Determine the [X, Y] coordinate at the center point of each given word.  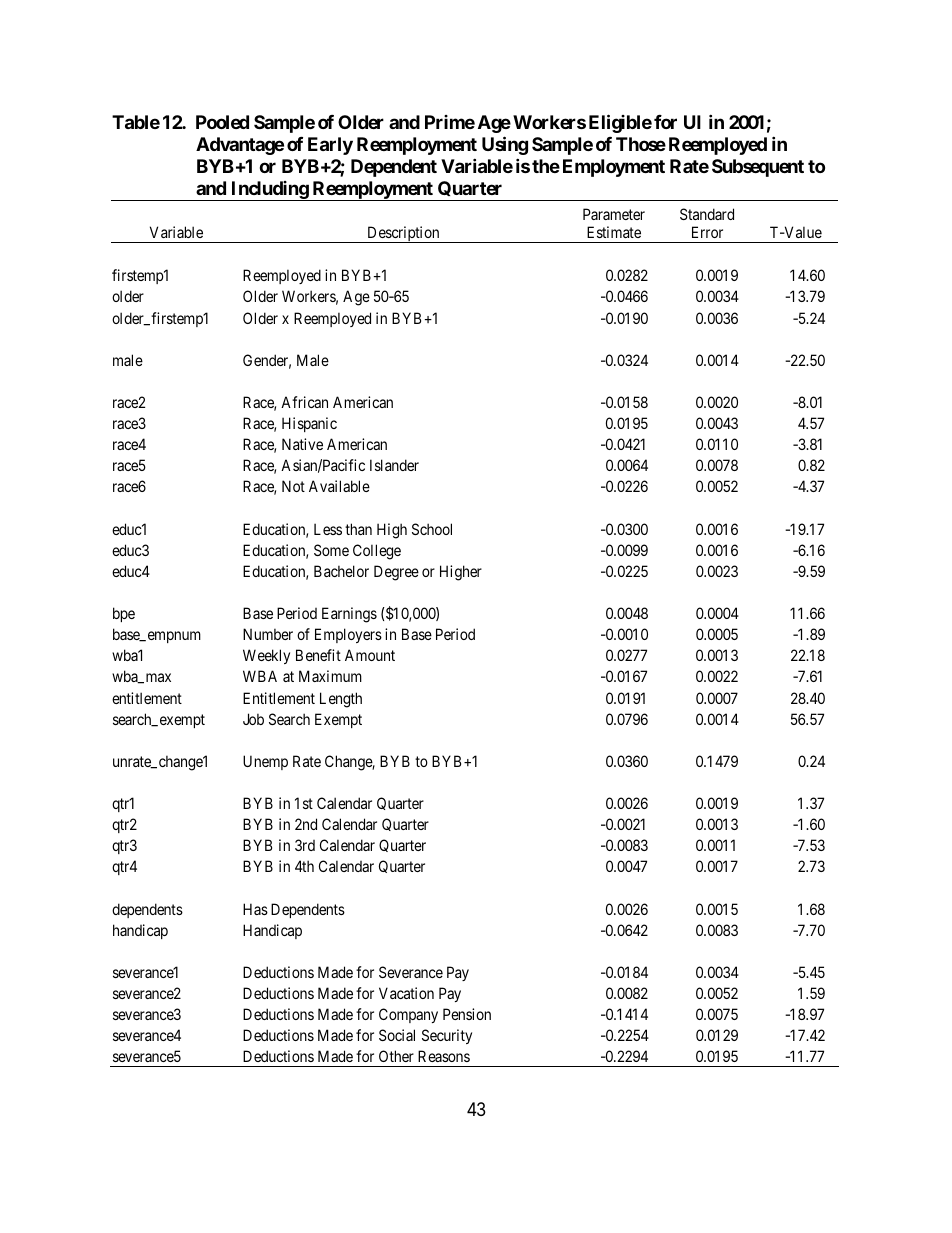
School [432, 529]
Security [447, 1036]
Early [330, 146]
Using [505, 145]
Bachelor [341, 571]
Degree [396, 573]
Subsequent [758, 168]
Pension [467, 1014]
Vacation [406, 993]
